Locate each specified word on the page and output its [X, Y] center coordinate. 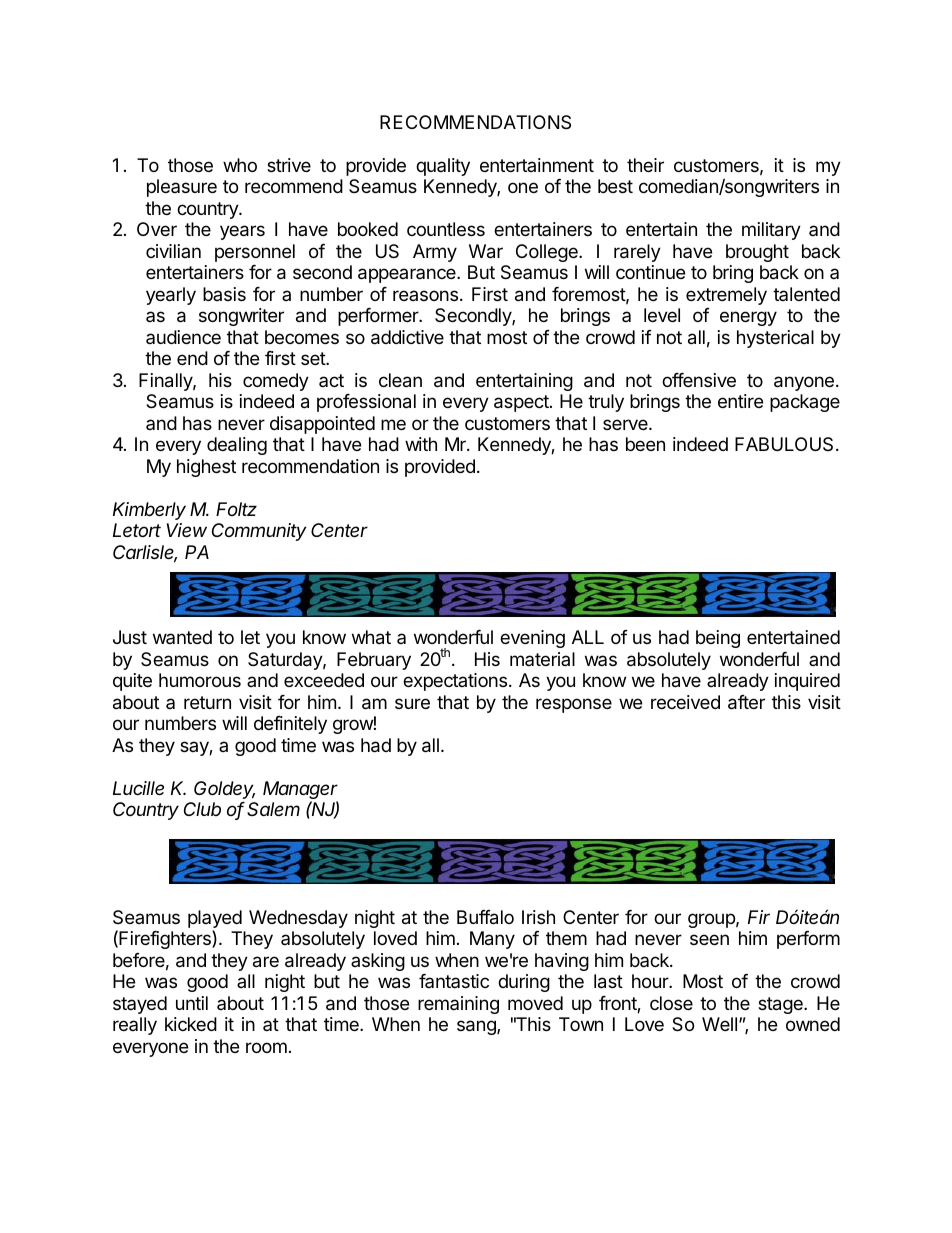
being [718, 639]
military [771, 231]
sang [477, 1027]
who [240, 165]
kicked [191, 1024]
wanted [182, 637]
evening [532, 639]
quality [443, 167]
